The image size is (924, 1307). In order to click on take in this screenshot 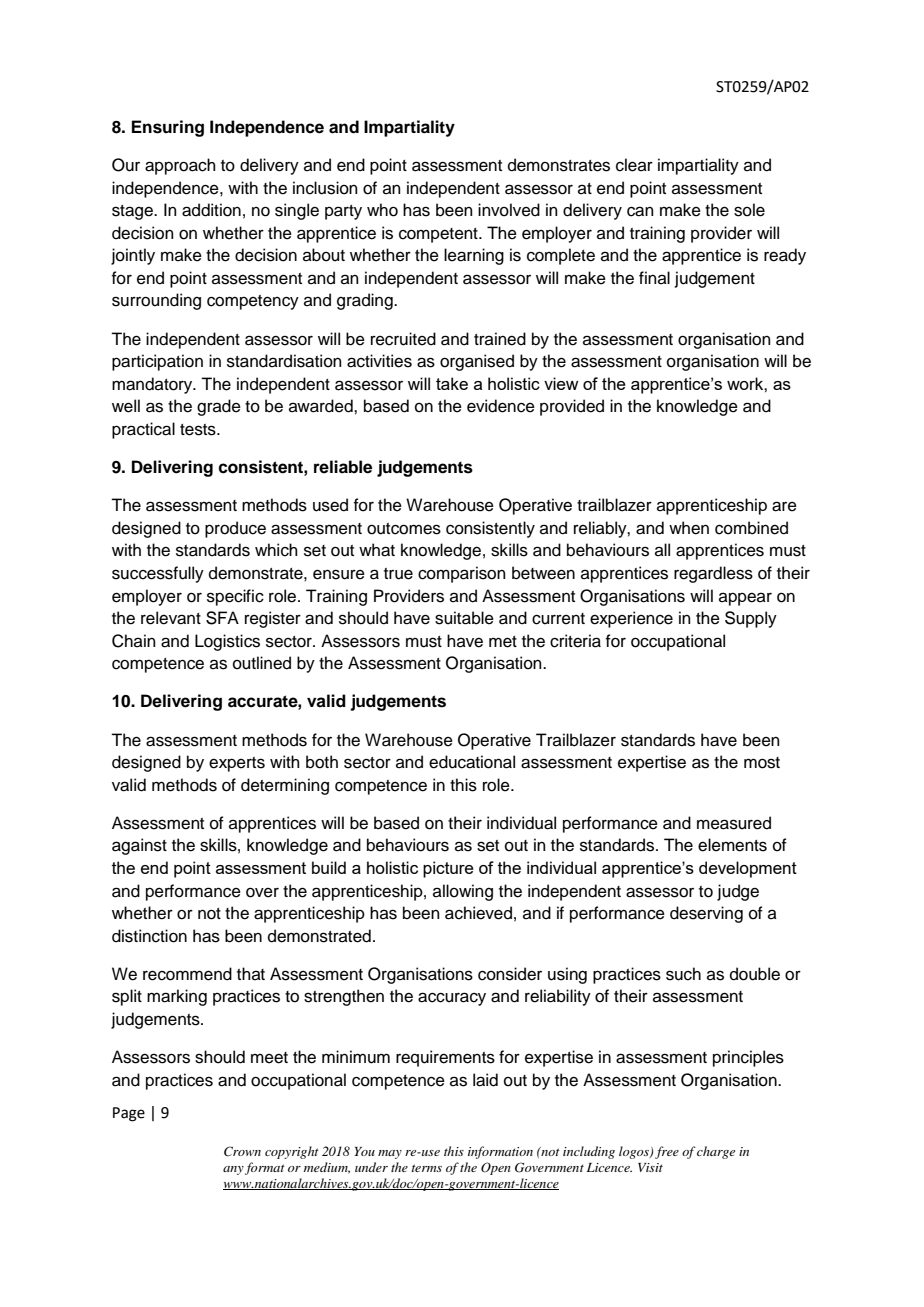, I will do `click(452, 383)`.
